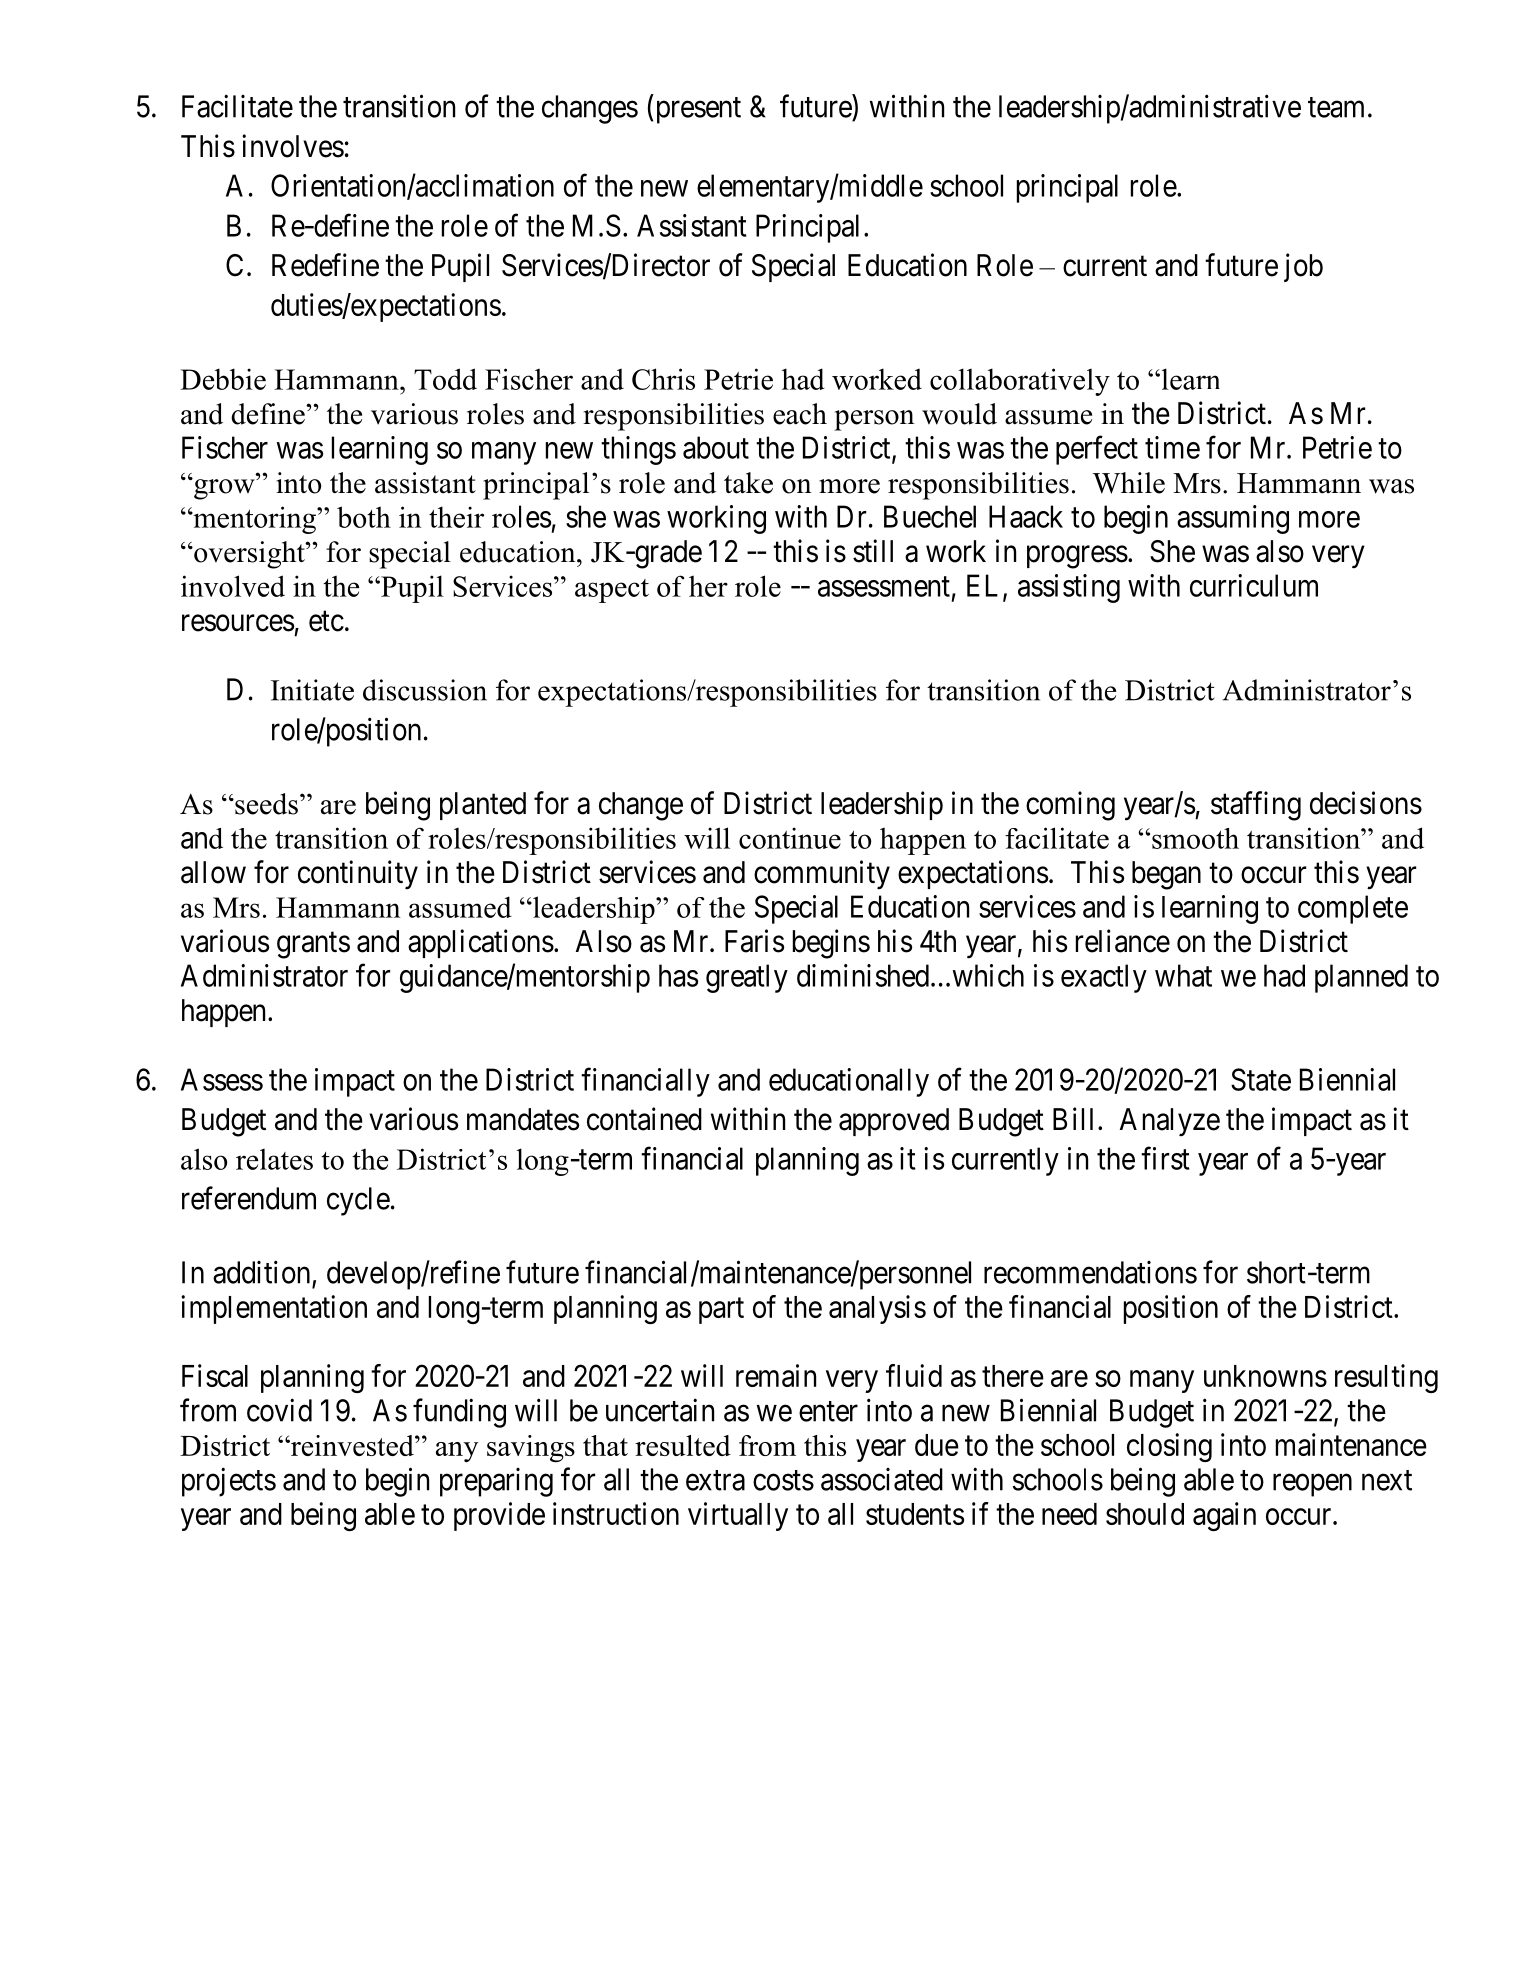 This screenshot has height=1980, width=1530. What do you see at coordinates (663, 379) in the screenshot?
I see `Chris` at bounding box center [663, 379].
